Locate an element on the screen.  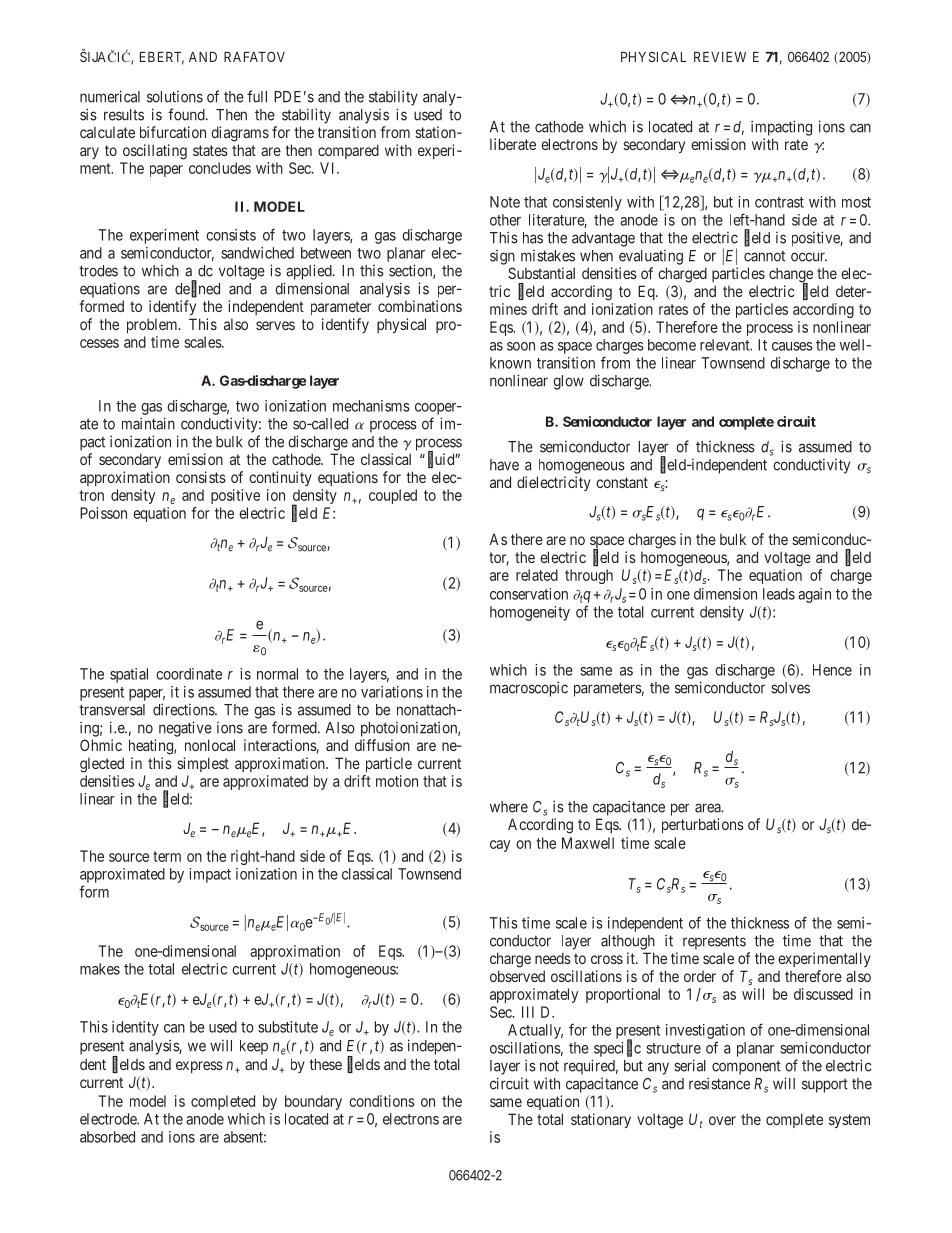
simplest is located at coordinates (203, 764).
